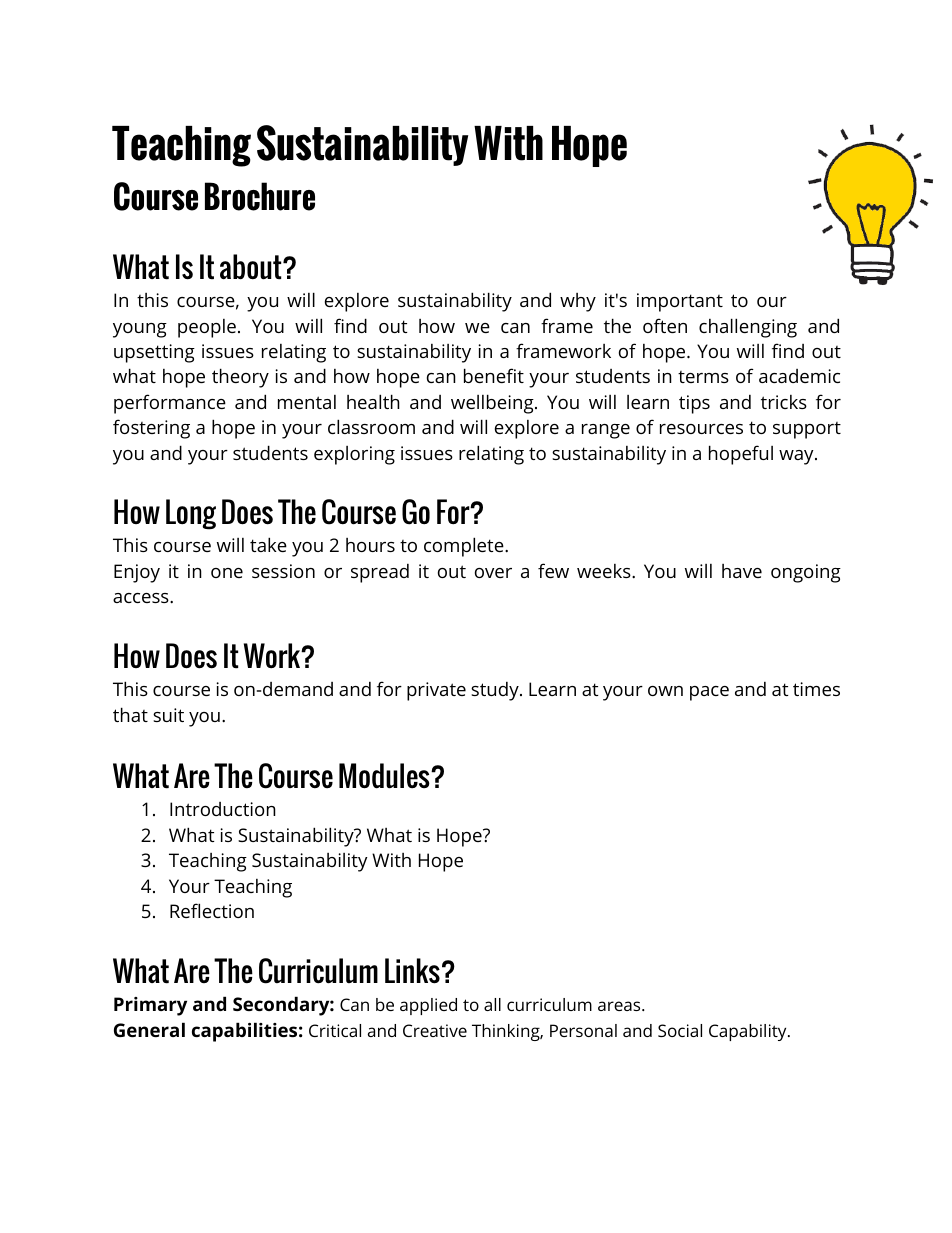  What do you see at coordinates (465, 547) in the page?
I see `complete` at bounding box center [465, 547].
